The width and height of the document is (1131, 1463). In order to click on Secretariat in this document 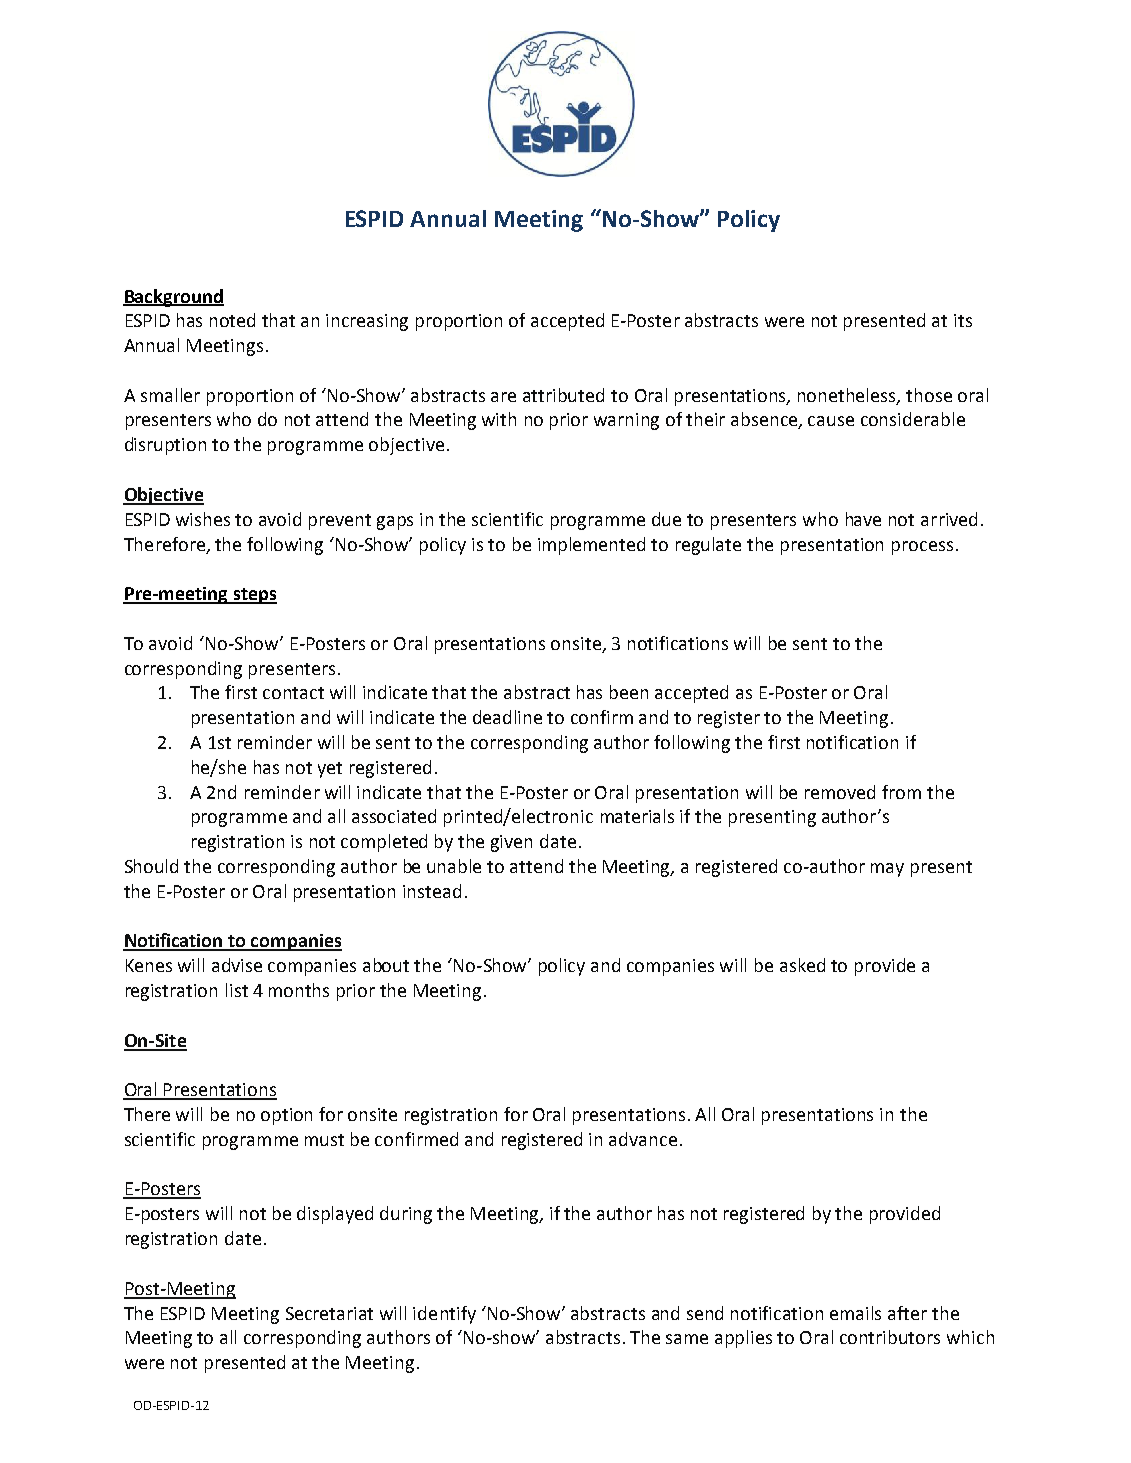, I will do `click(329, 1313)`.
